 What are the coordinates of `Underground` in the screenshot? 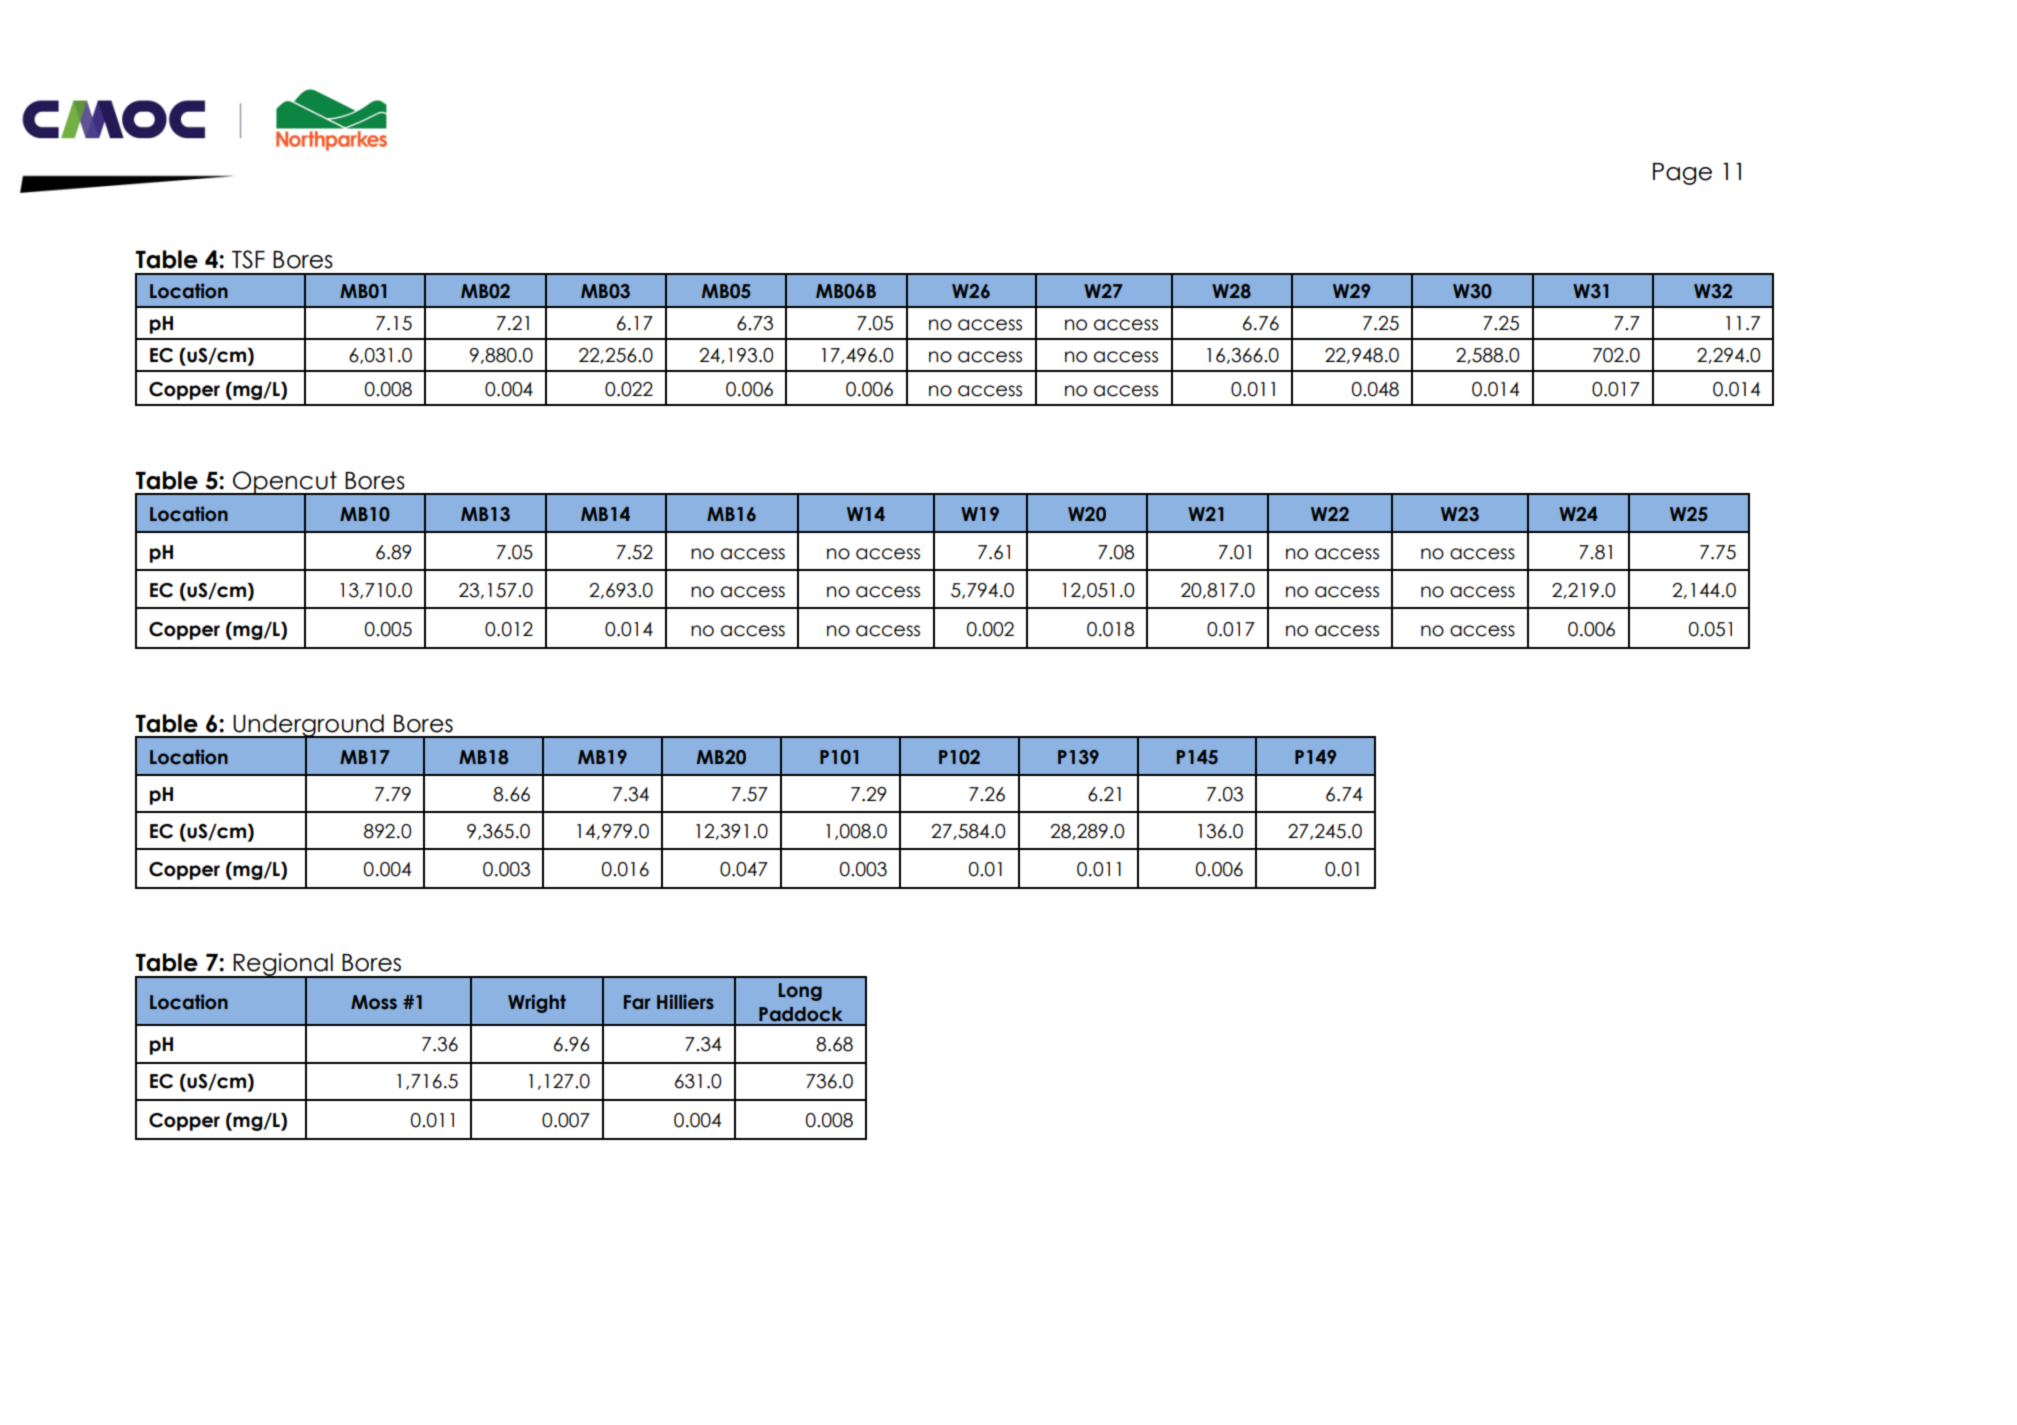 It's located at (308, 726).
